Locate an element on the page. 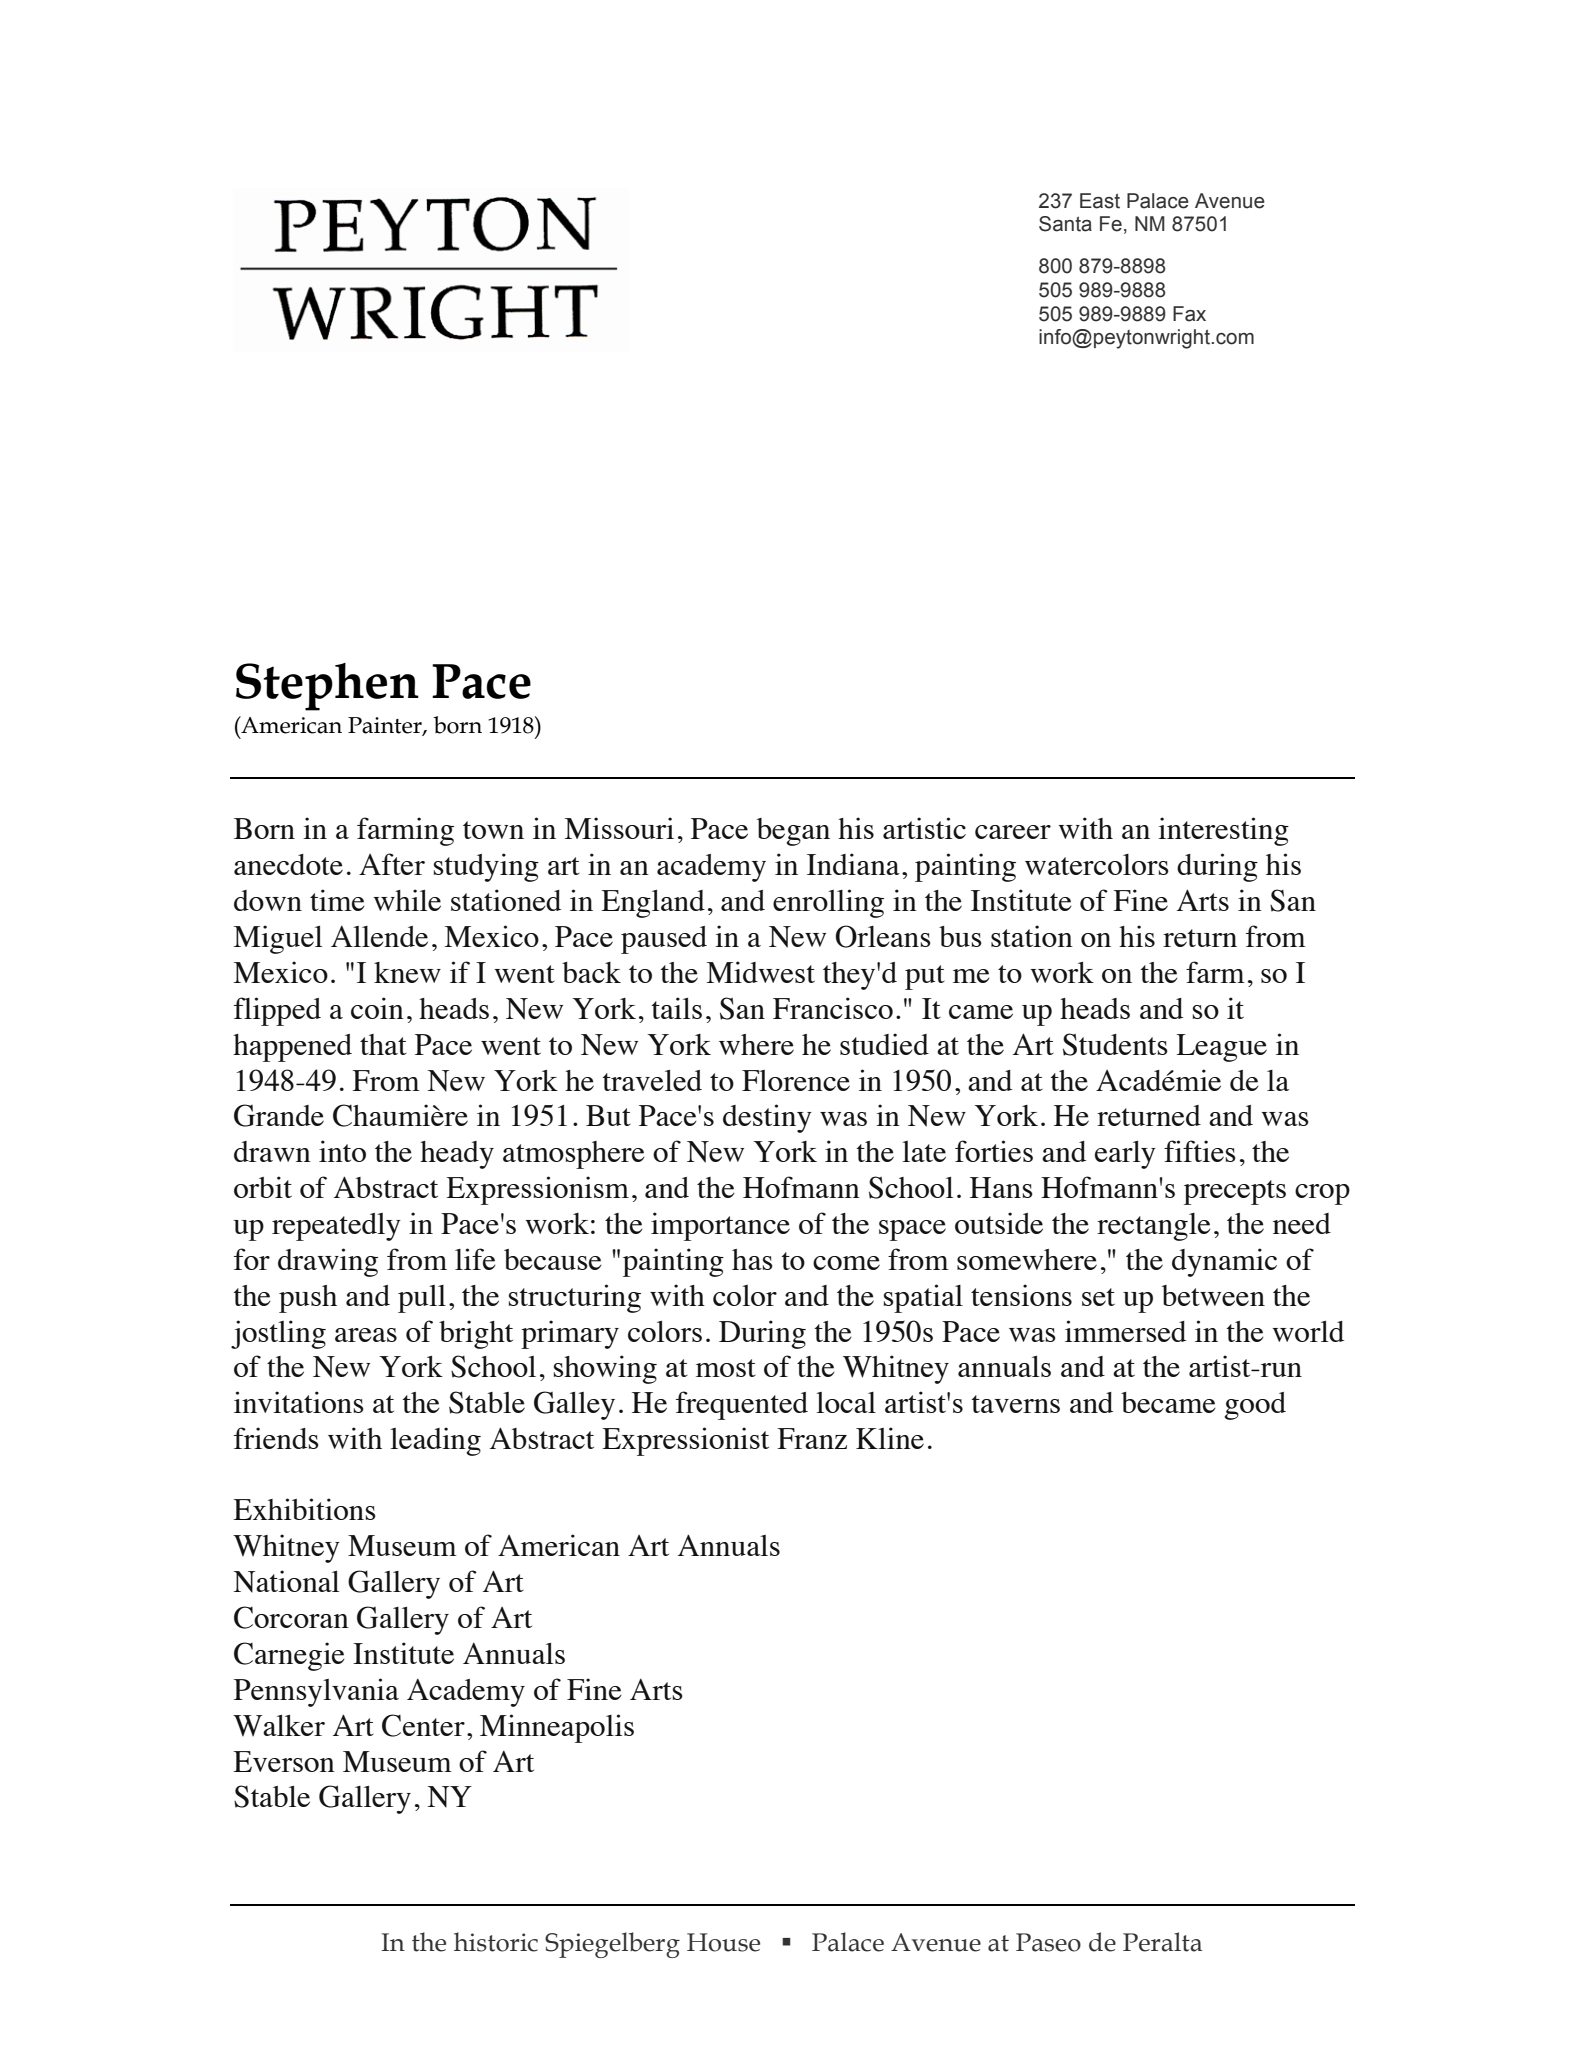 This page has width=1583, height=2049. House is located at coordinates (723, 1942).
